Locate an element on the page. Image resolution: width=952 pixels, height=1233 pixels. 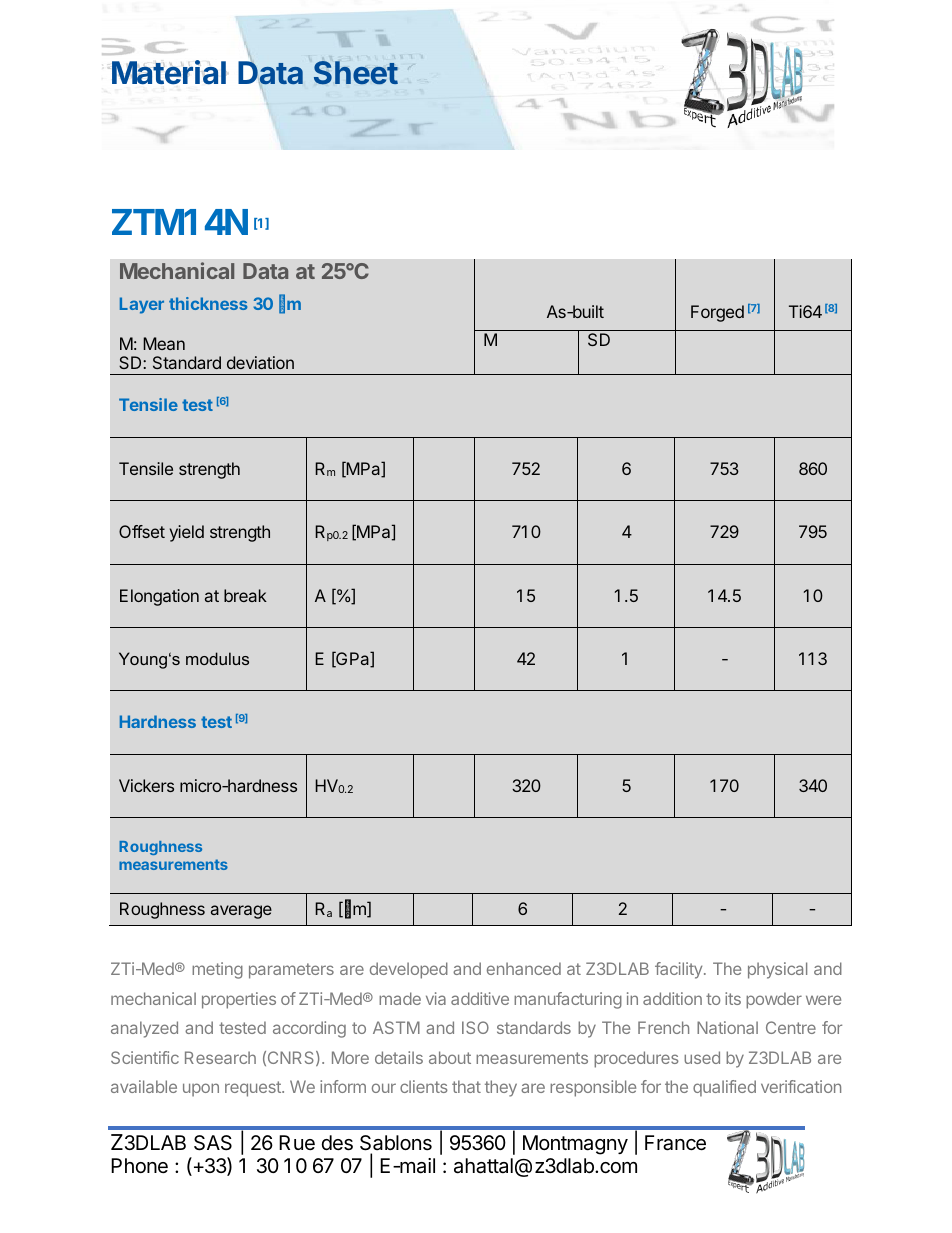
Forged is located at coordinates (717, 313).
